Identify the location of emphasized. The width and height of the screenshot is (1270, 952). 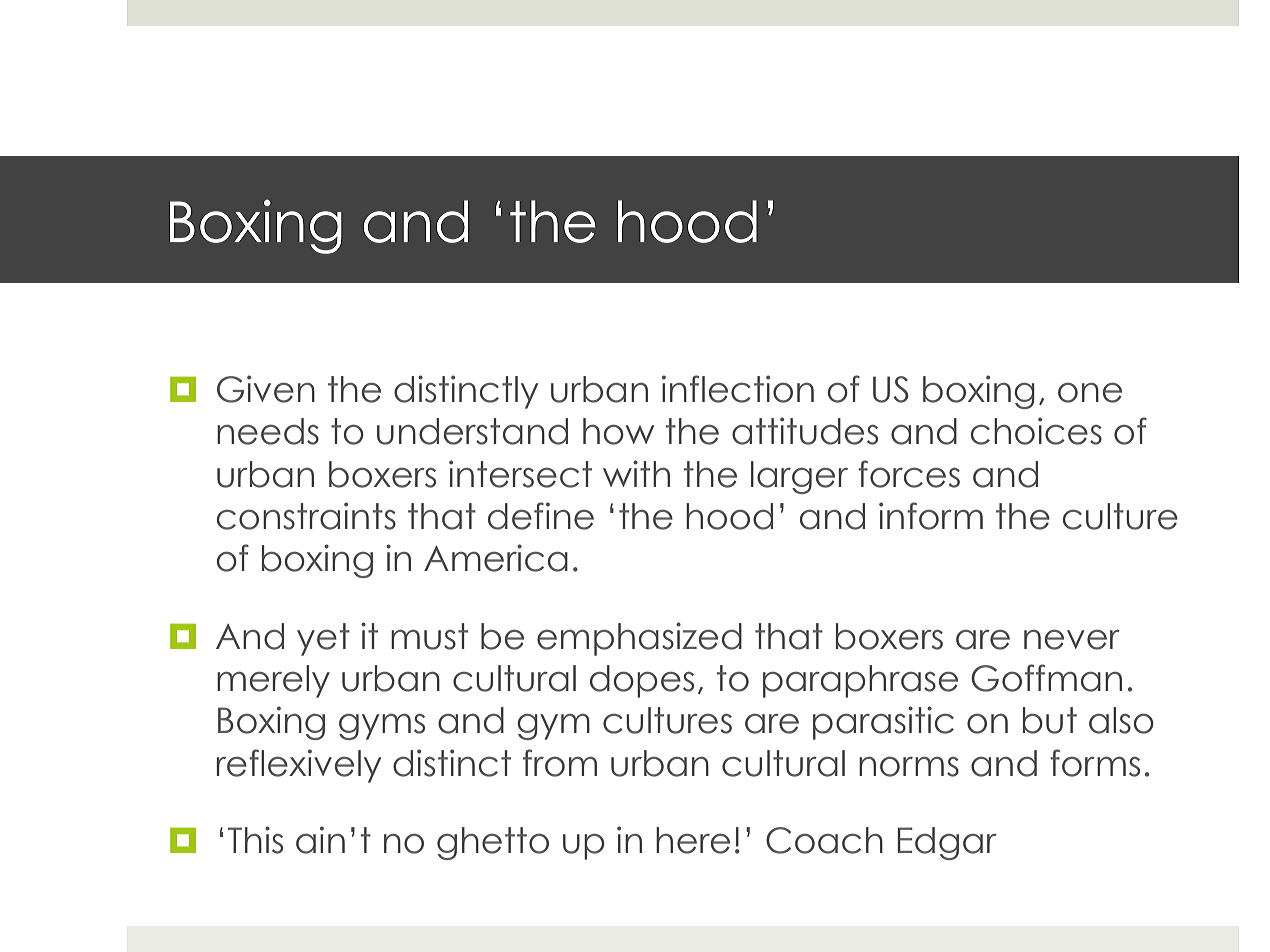
(639, 639).
